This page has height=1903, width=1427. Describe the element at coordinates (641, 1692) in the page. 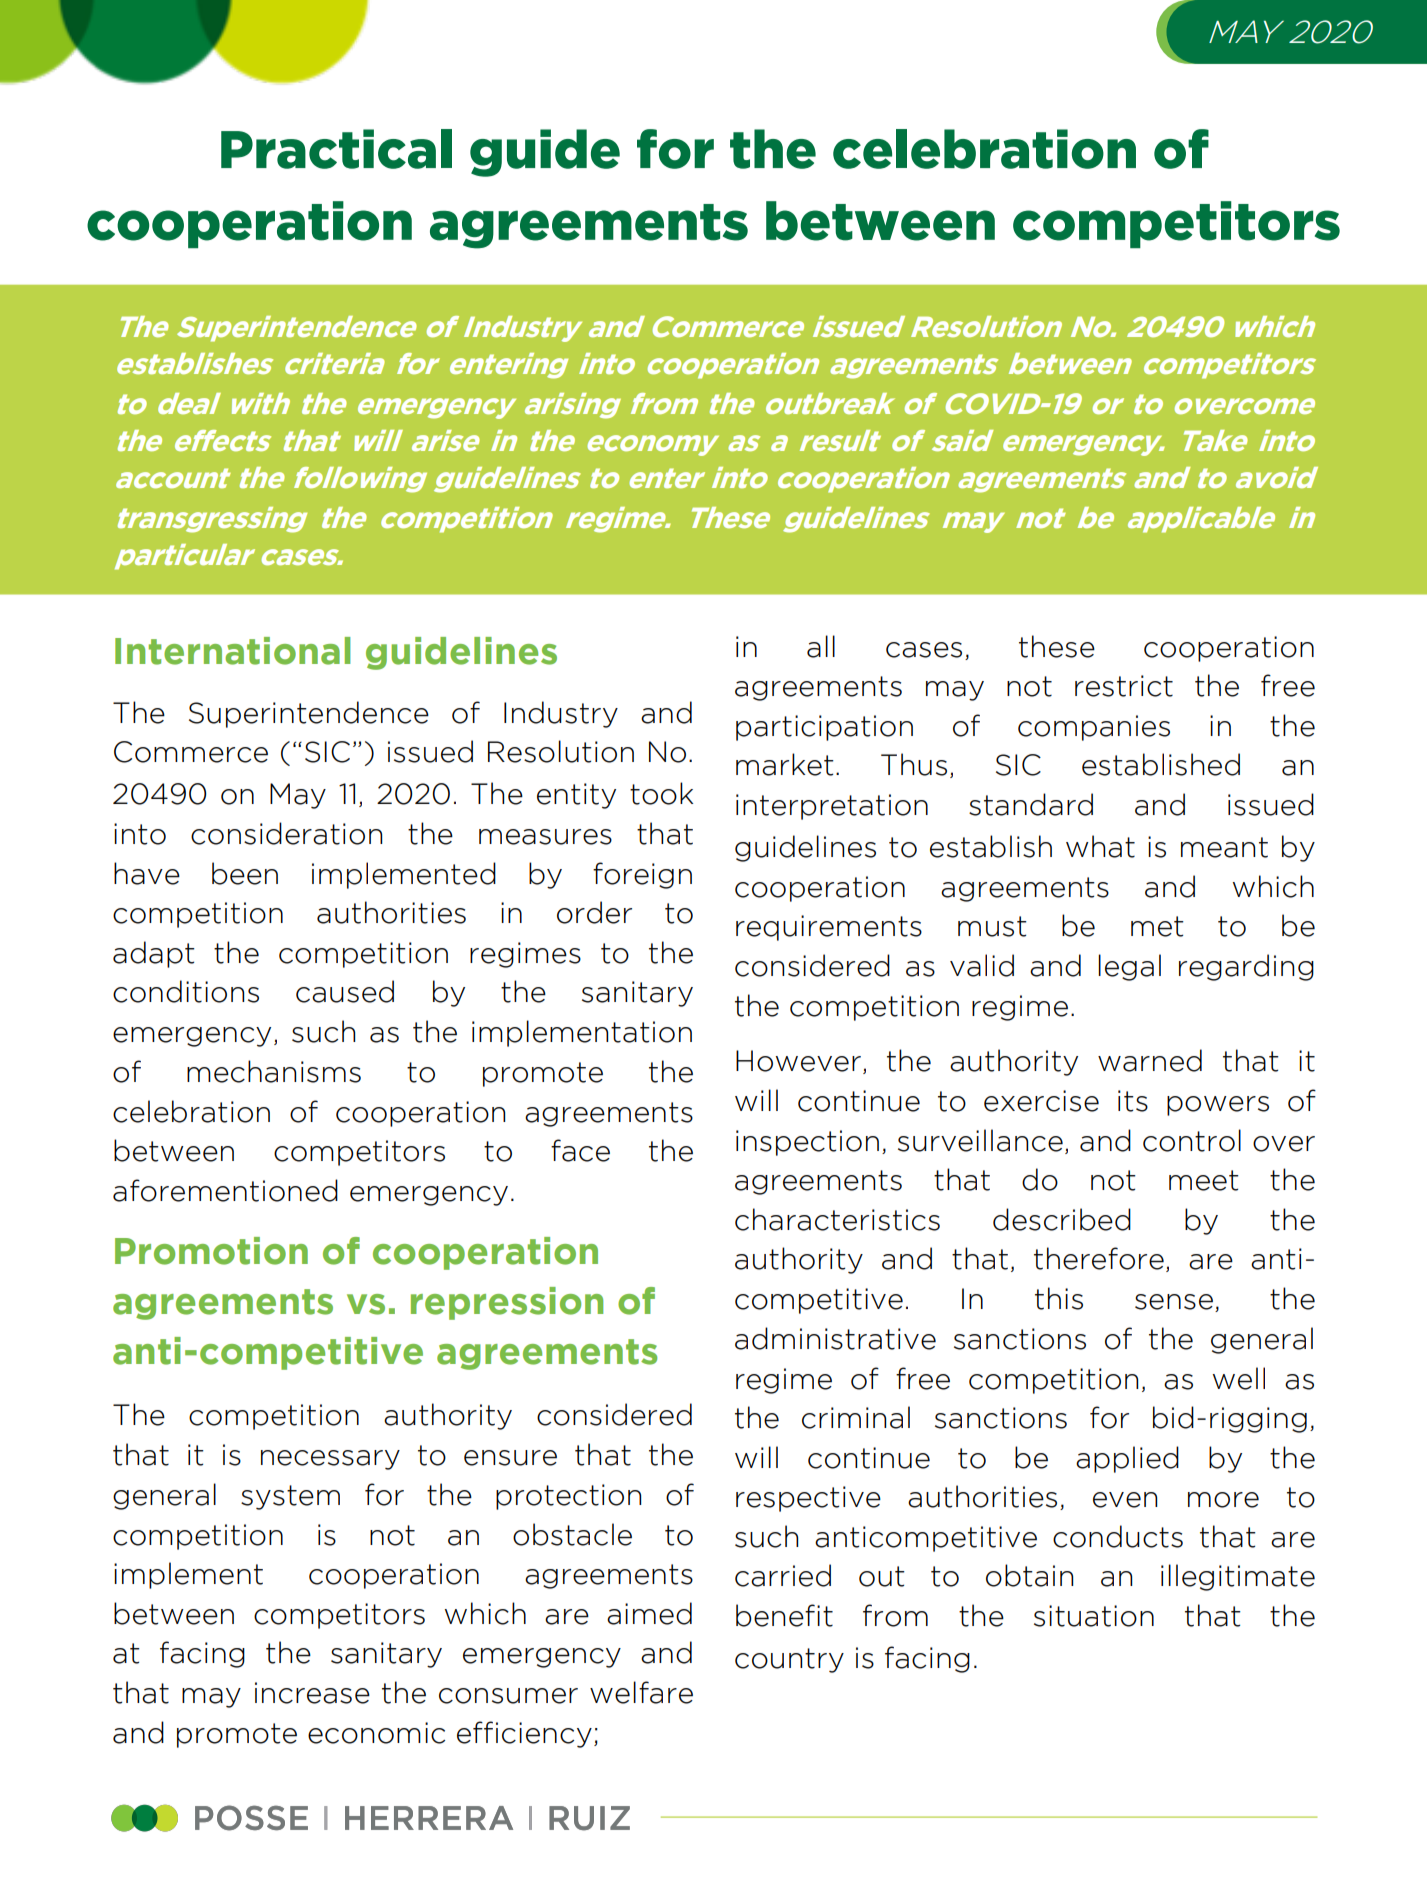

I see `welfare` at that location.
